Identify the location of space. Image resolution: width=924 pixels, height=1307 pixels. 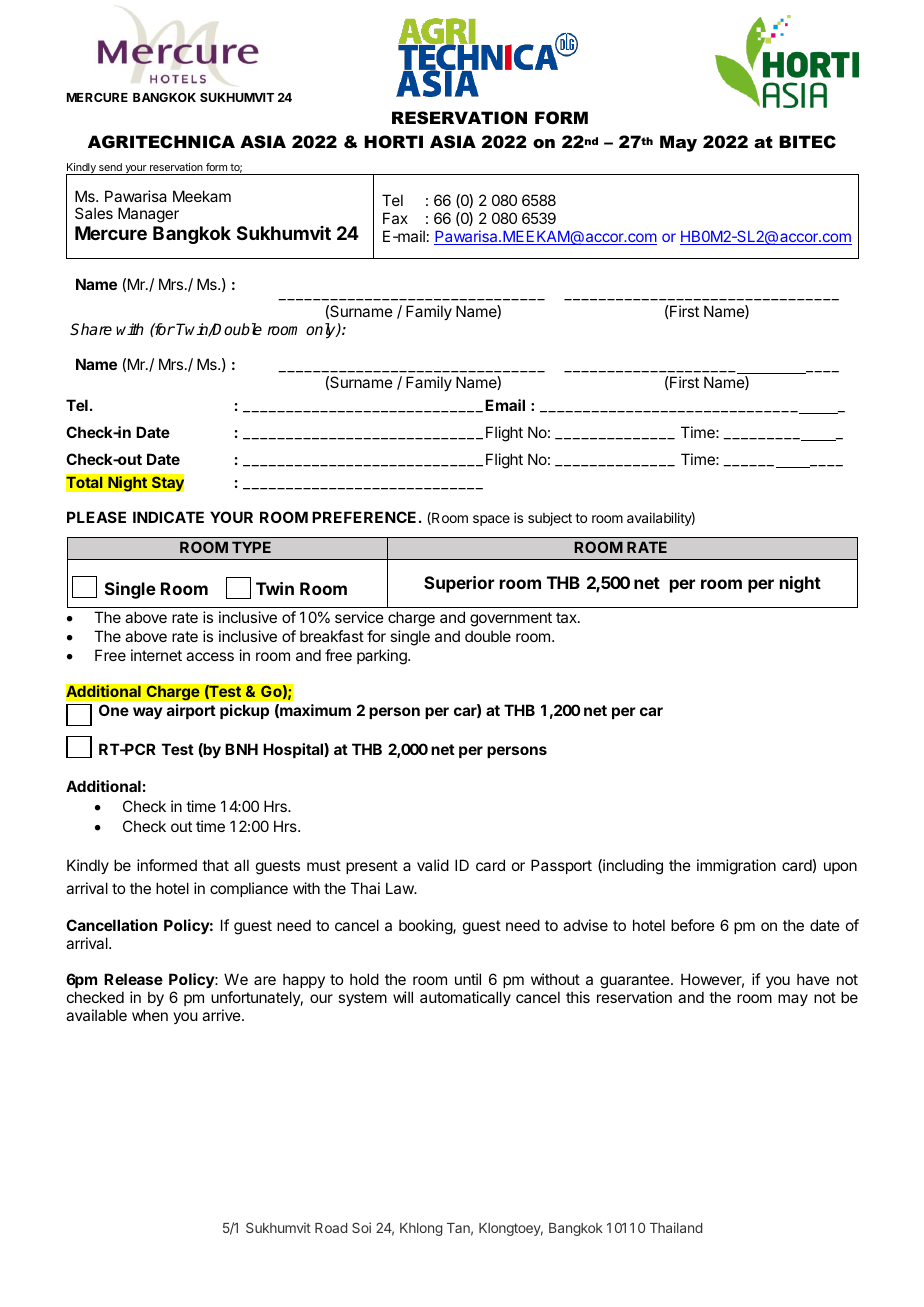
(491, 520).
